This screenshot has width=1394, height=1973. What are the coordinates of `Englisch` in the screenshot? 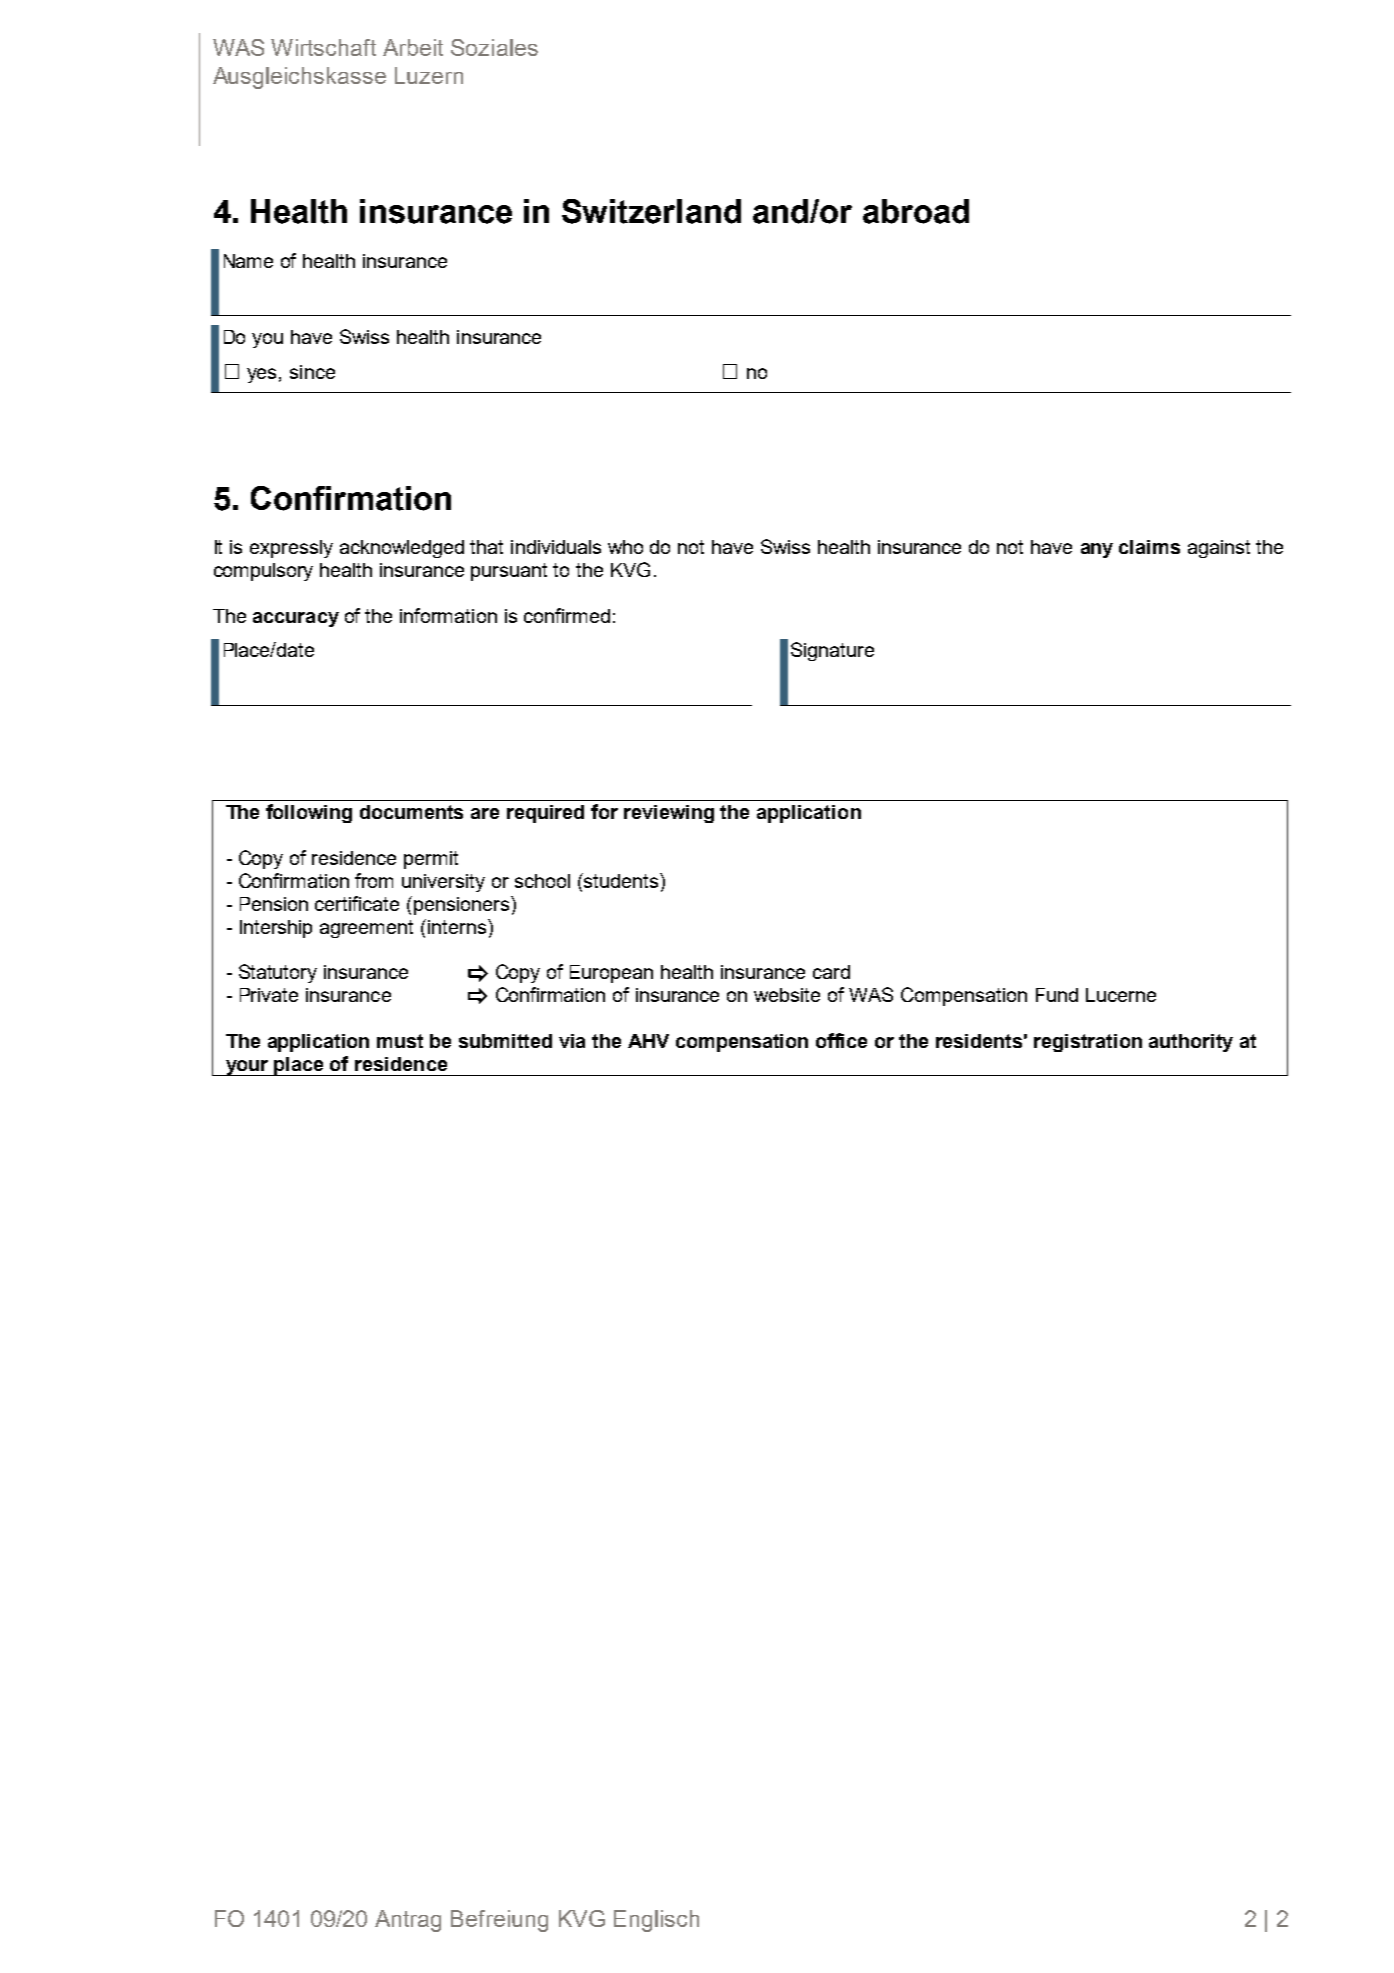 It's located at (656, 1921).
